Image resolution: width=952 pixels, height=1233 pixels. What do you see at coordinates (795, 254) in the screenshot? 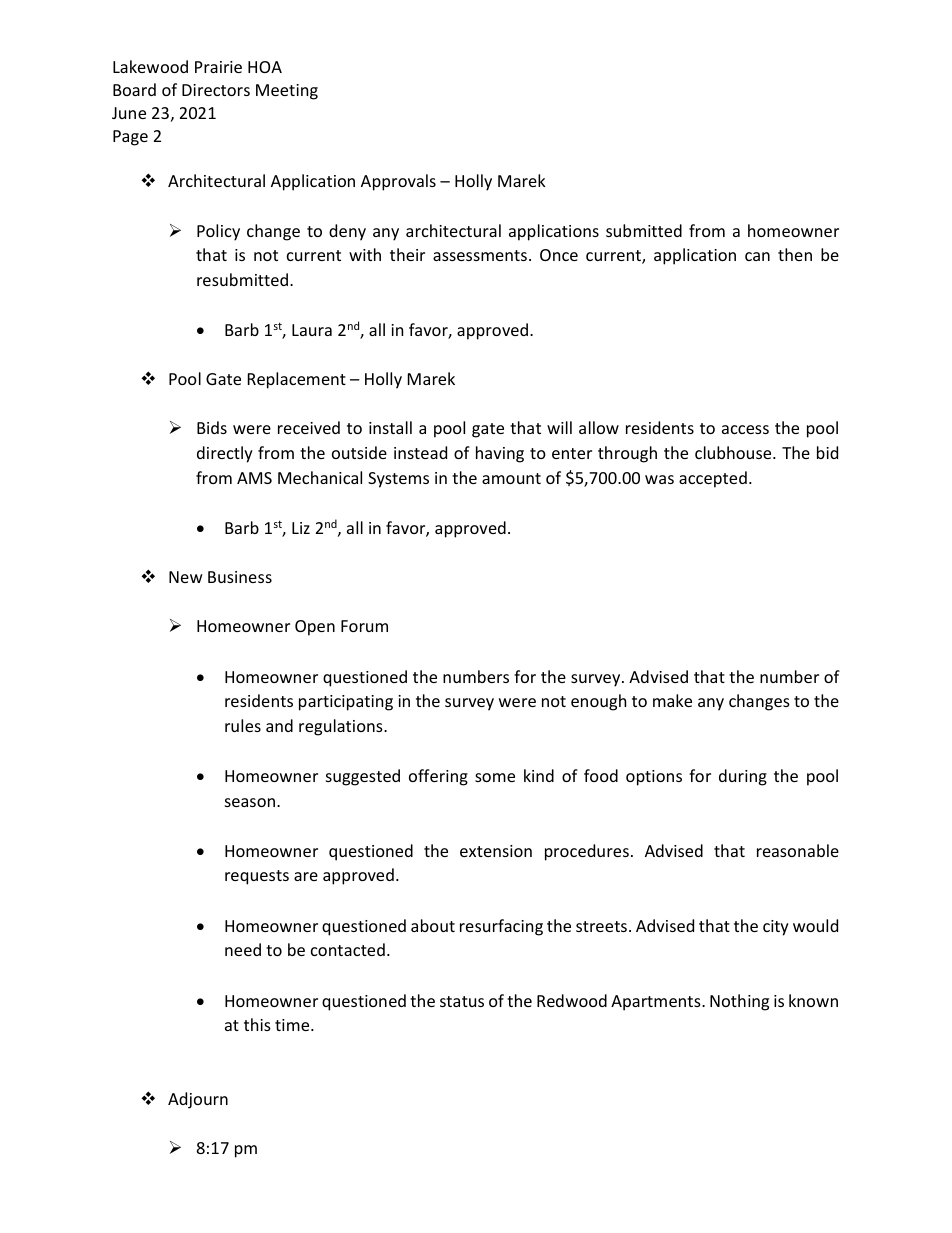
I see `then` at bounding box center [795, 254].
